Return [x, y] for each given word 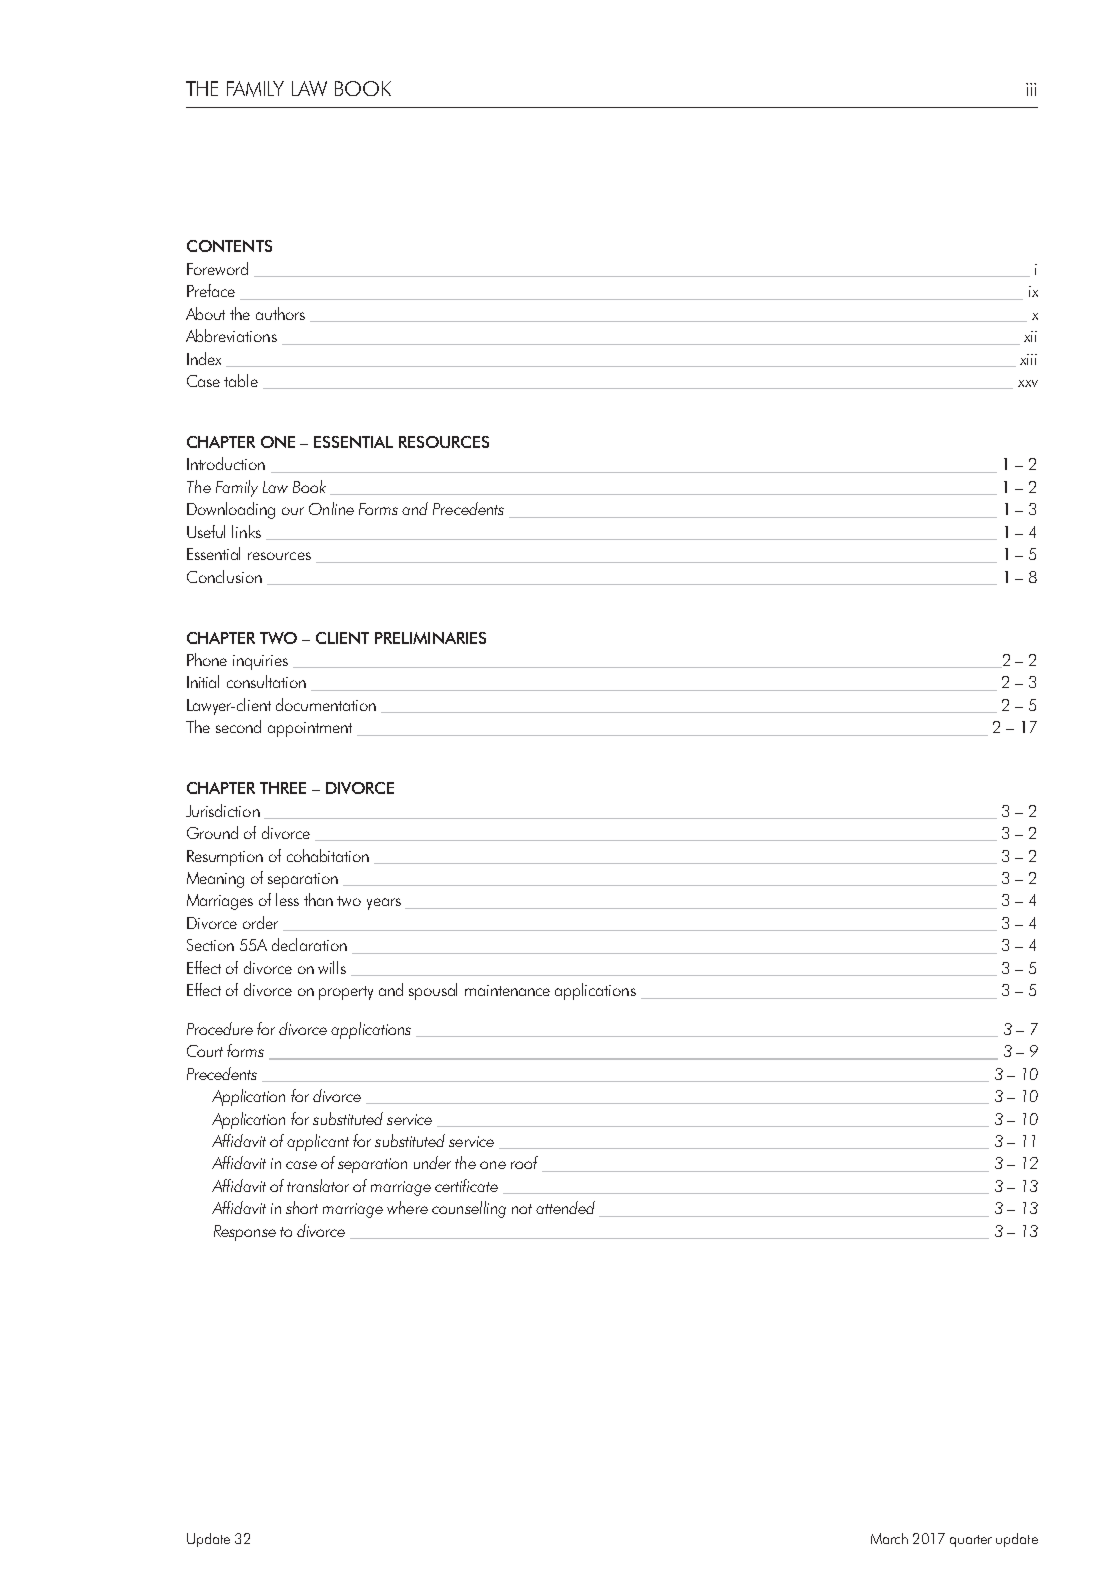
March [889, 1538]
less [287, 899]
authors [280, 313]
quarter [971, 1541]
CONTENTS [229, 246]
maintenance [507, 990]
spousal [433, 991]
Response [245, 1233]
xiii [1028, 359]
